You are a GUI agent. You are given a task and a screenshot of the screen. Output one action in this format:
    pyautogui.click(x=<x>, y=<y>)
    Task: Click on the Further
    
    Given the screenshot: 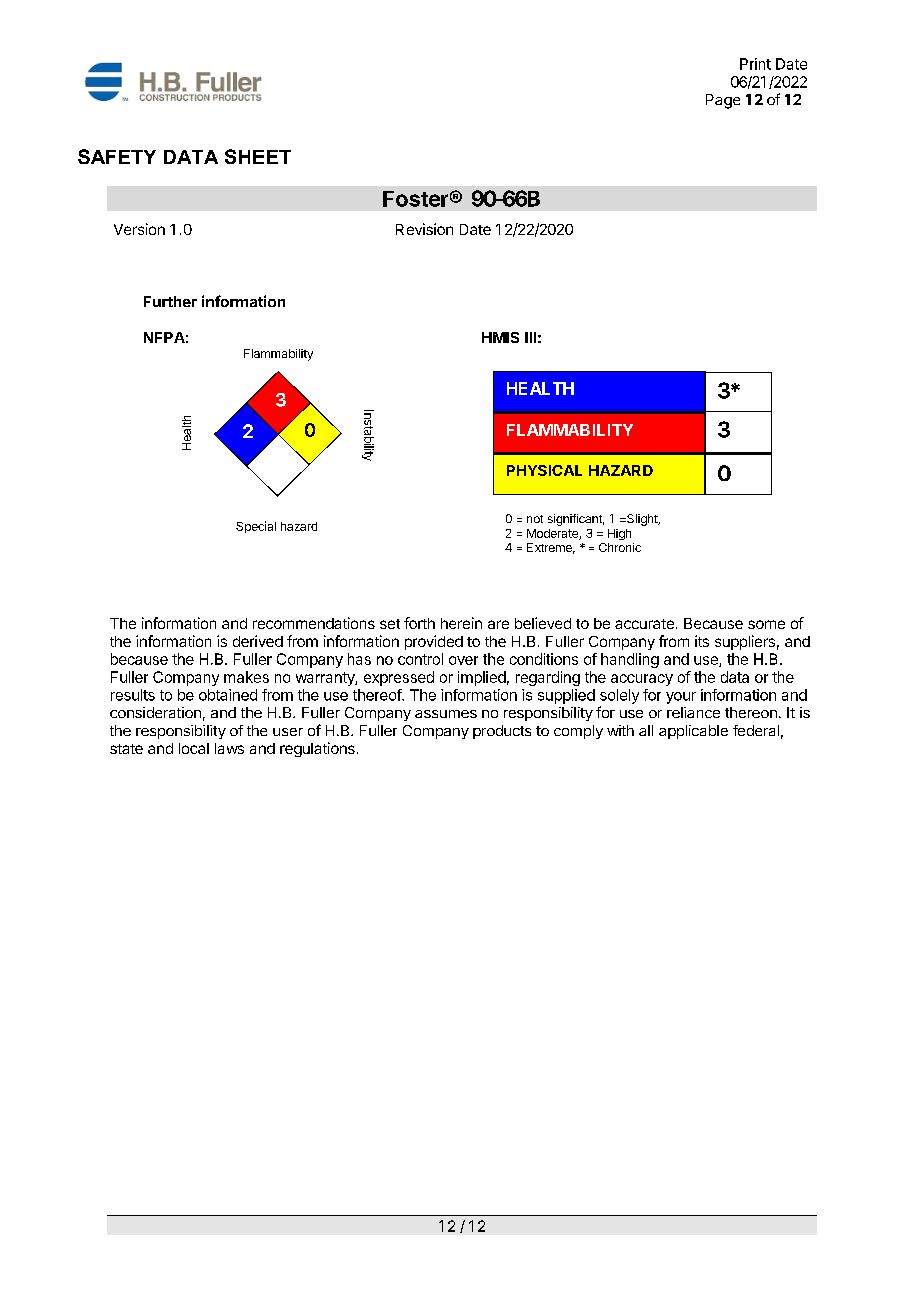 What is the action you would take?
    pyautogui.click(x=170, y=301)
